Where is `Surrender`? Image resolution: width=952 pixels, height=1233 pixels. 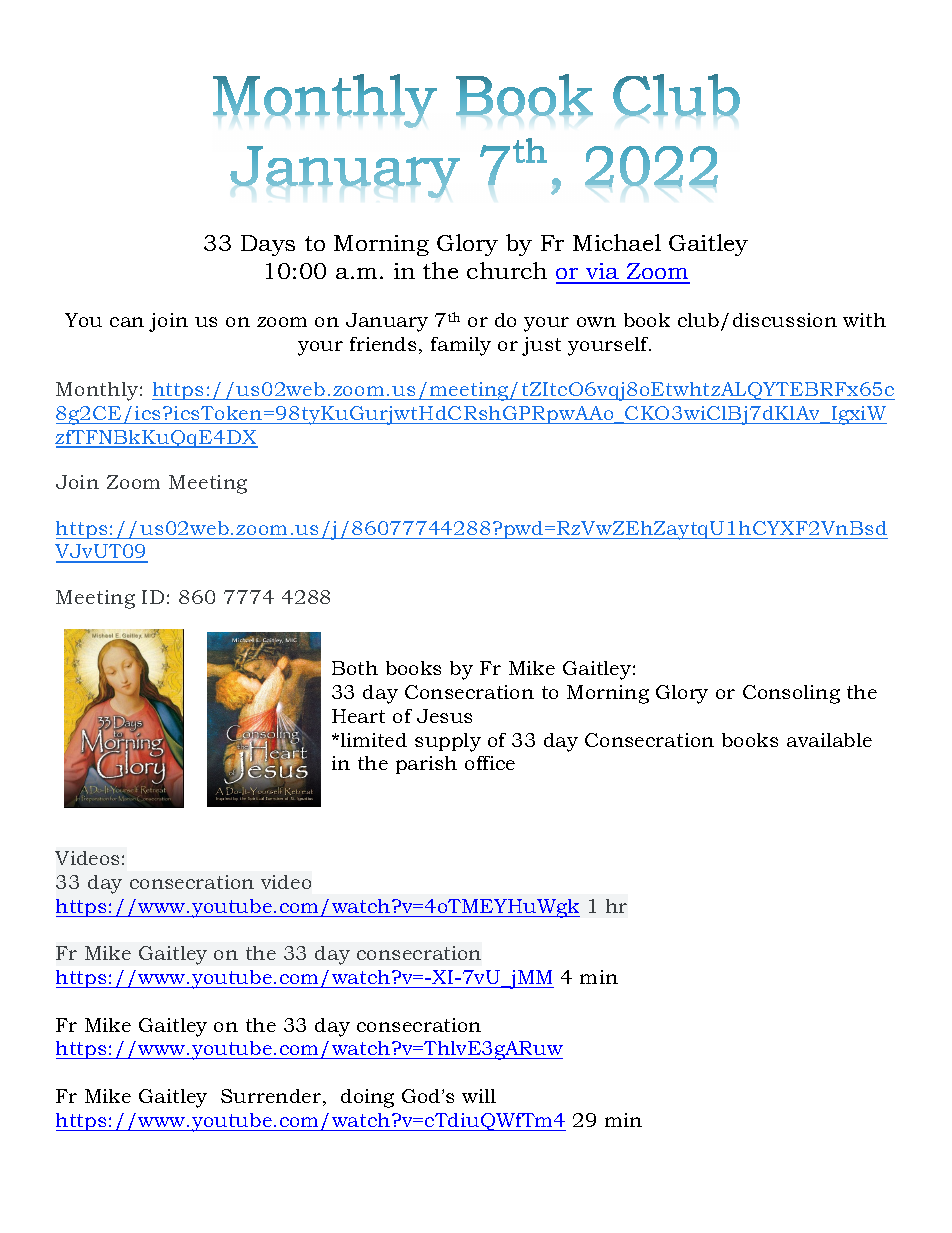 Surrender is located at coordinates (271, 1096).
